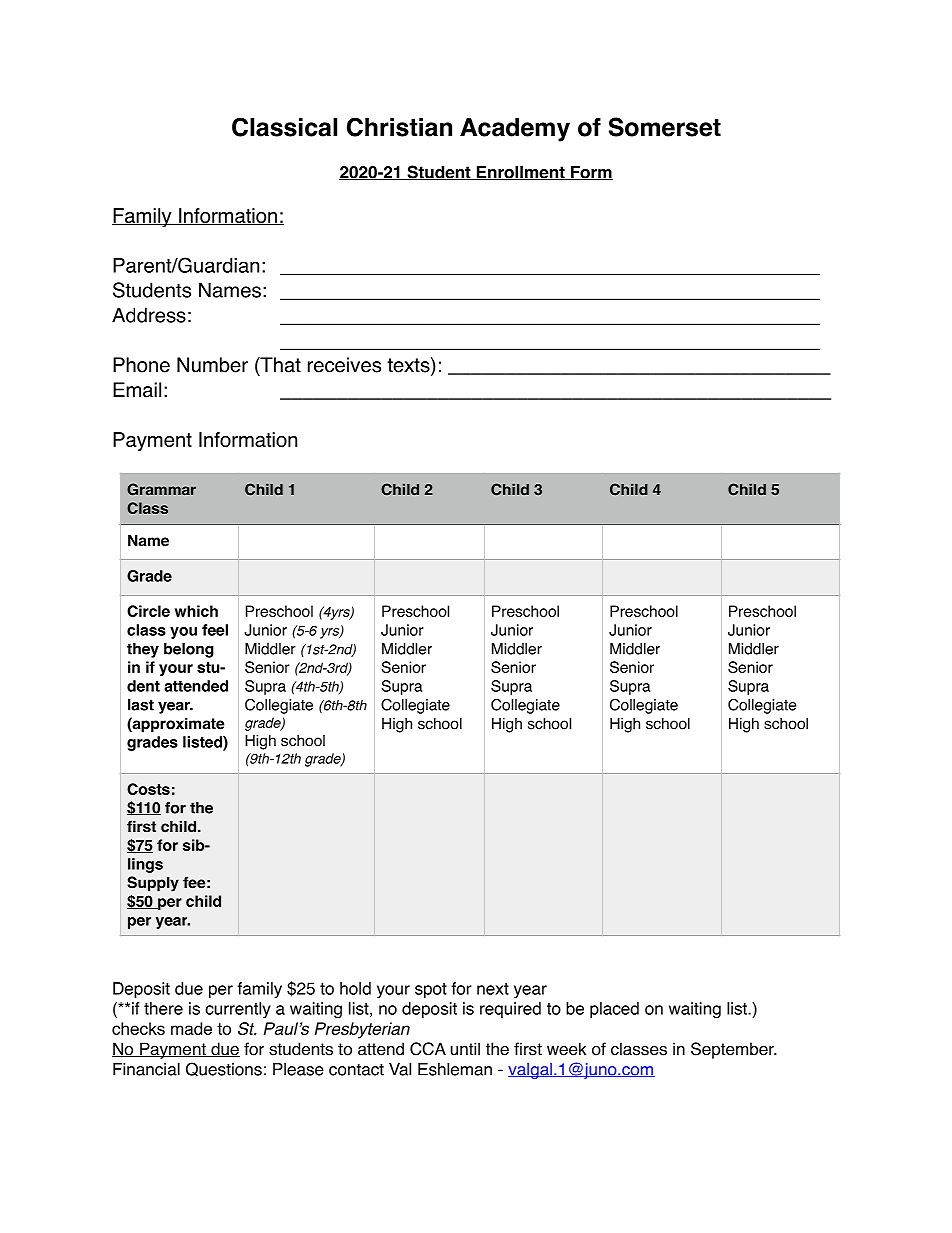 The image size is (952, 1233). What do you see at coordinates (665, 127) in the page?
I see `Somerset` at bounding box center [665, 127].
